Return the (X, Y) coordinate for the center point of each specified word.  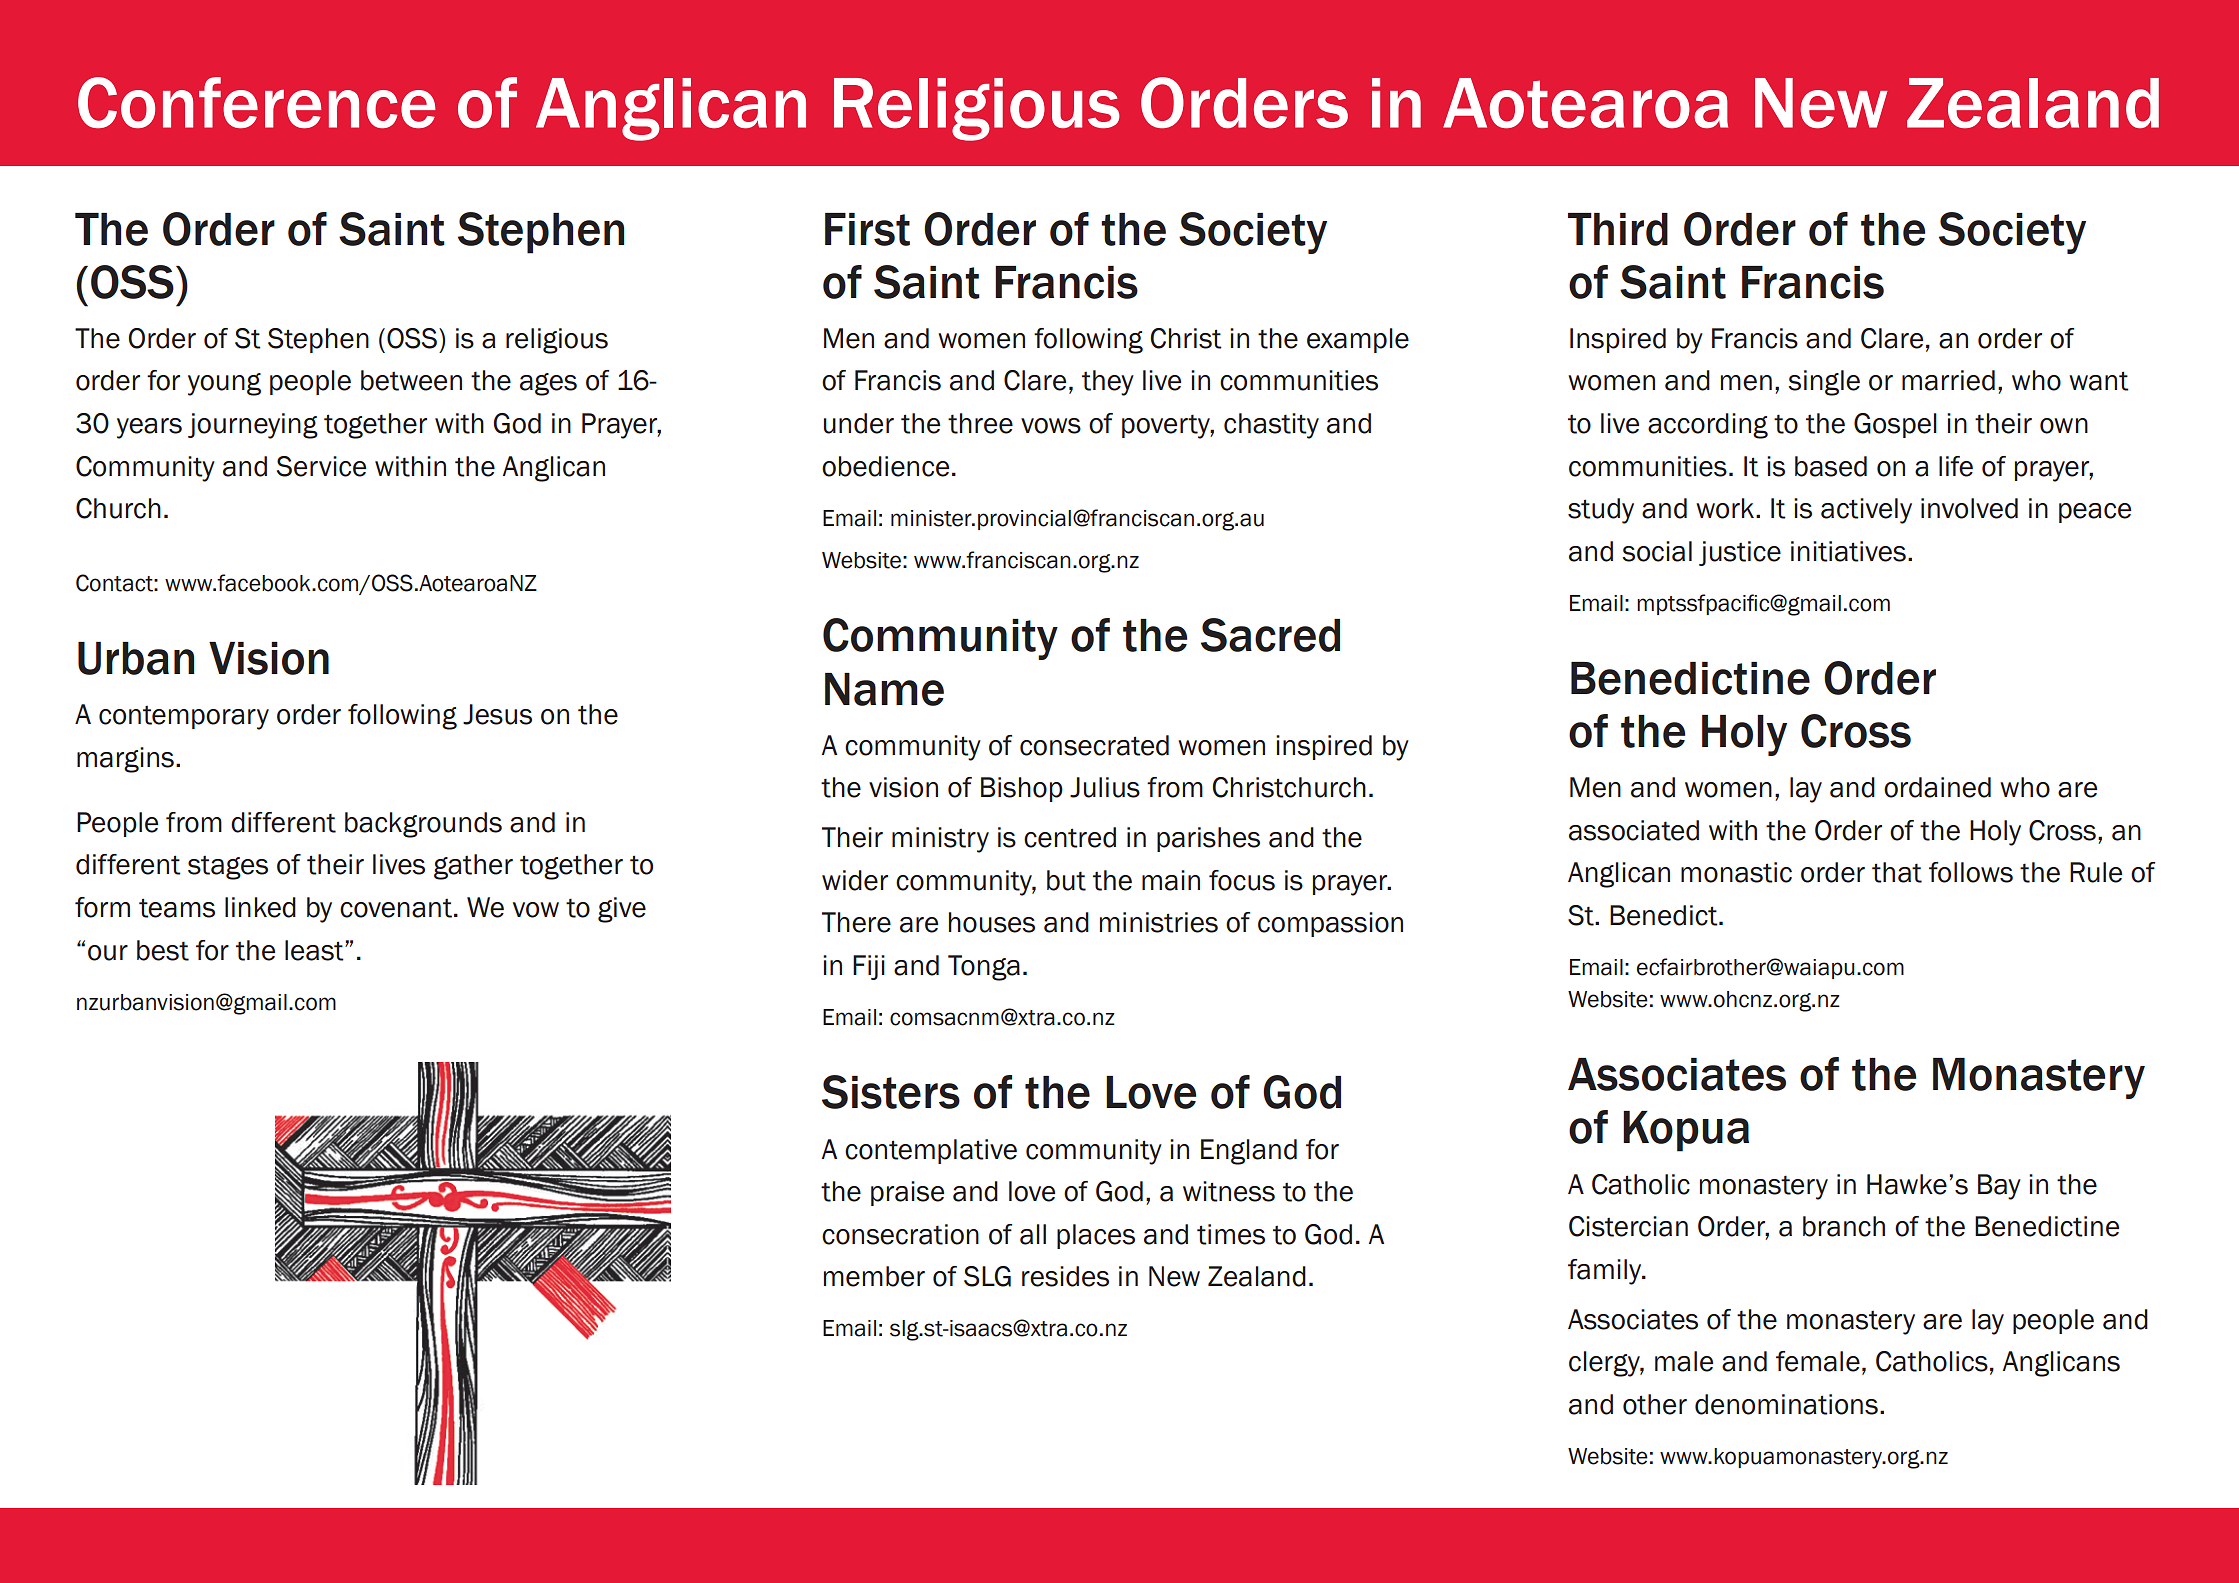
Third (1618, 229)
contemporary (184, 718)
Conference (257, 102)
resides (1065, 1276)
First (867, 229)
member (874, 1276)
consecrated (1094, 745)
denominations (1786, 1404)
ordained (1937, 787)
